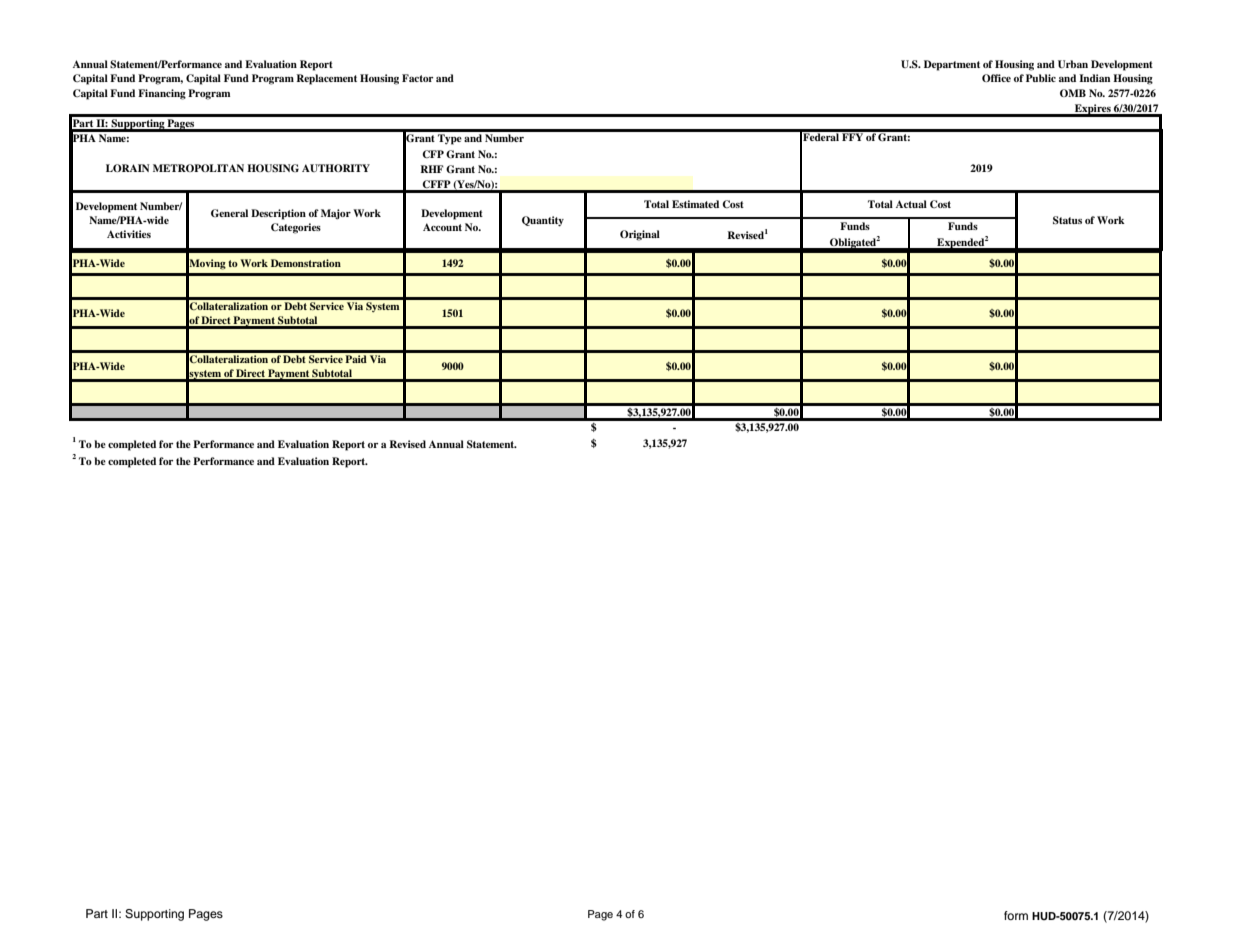 The image size is (1233, 952). What do you see at coordinates (229, 213) in the page?
I see `General` at bounding box center [229, 213].
